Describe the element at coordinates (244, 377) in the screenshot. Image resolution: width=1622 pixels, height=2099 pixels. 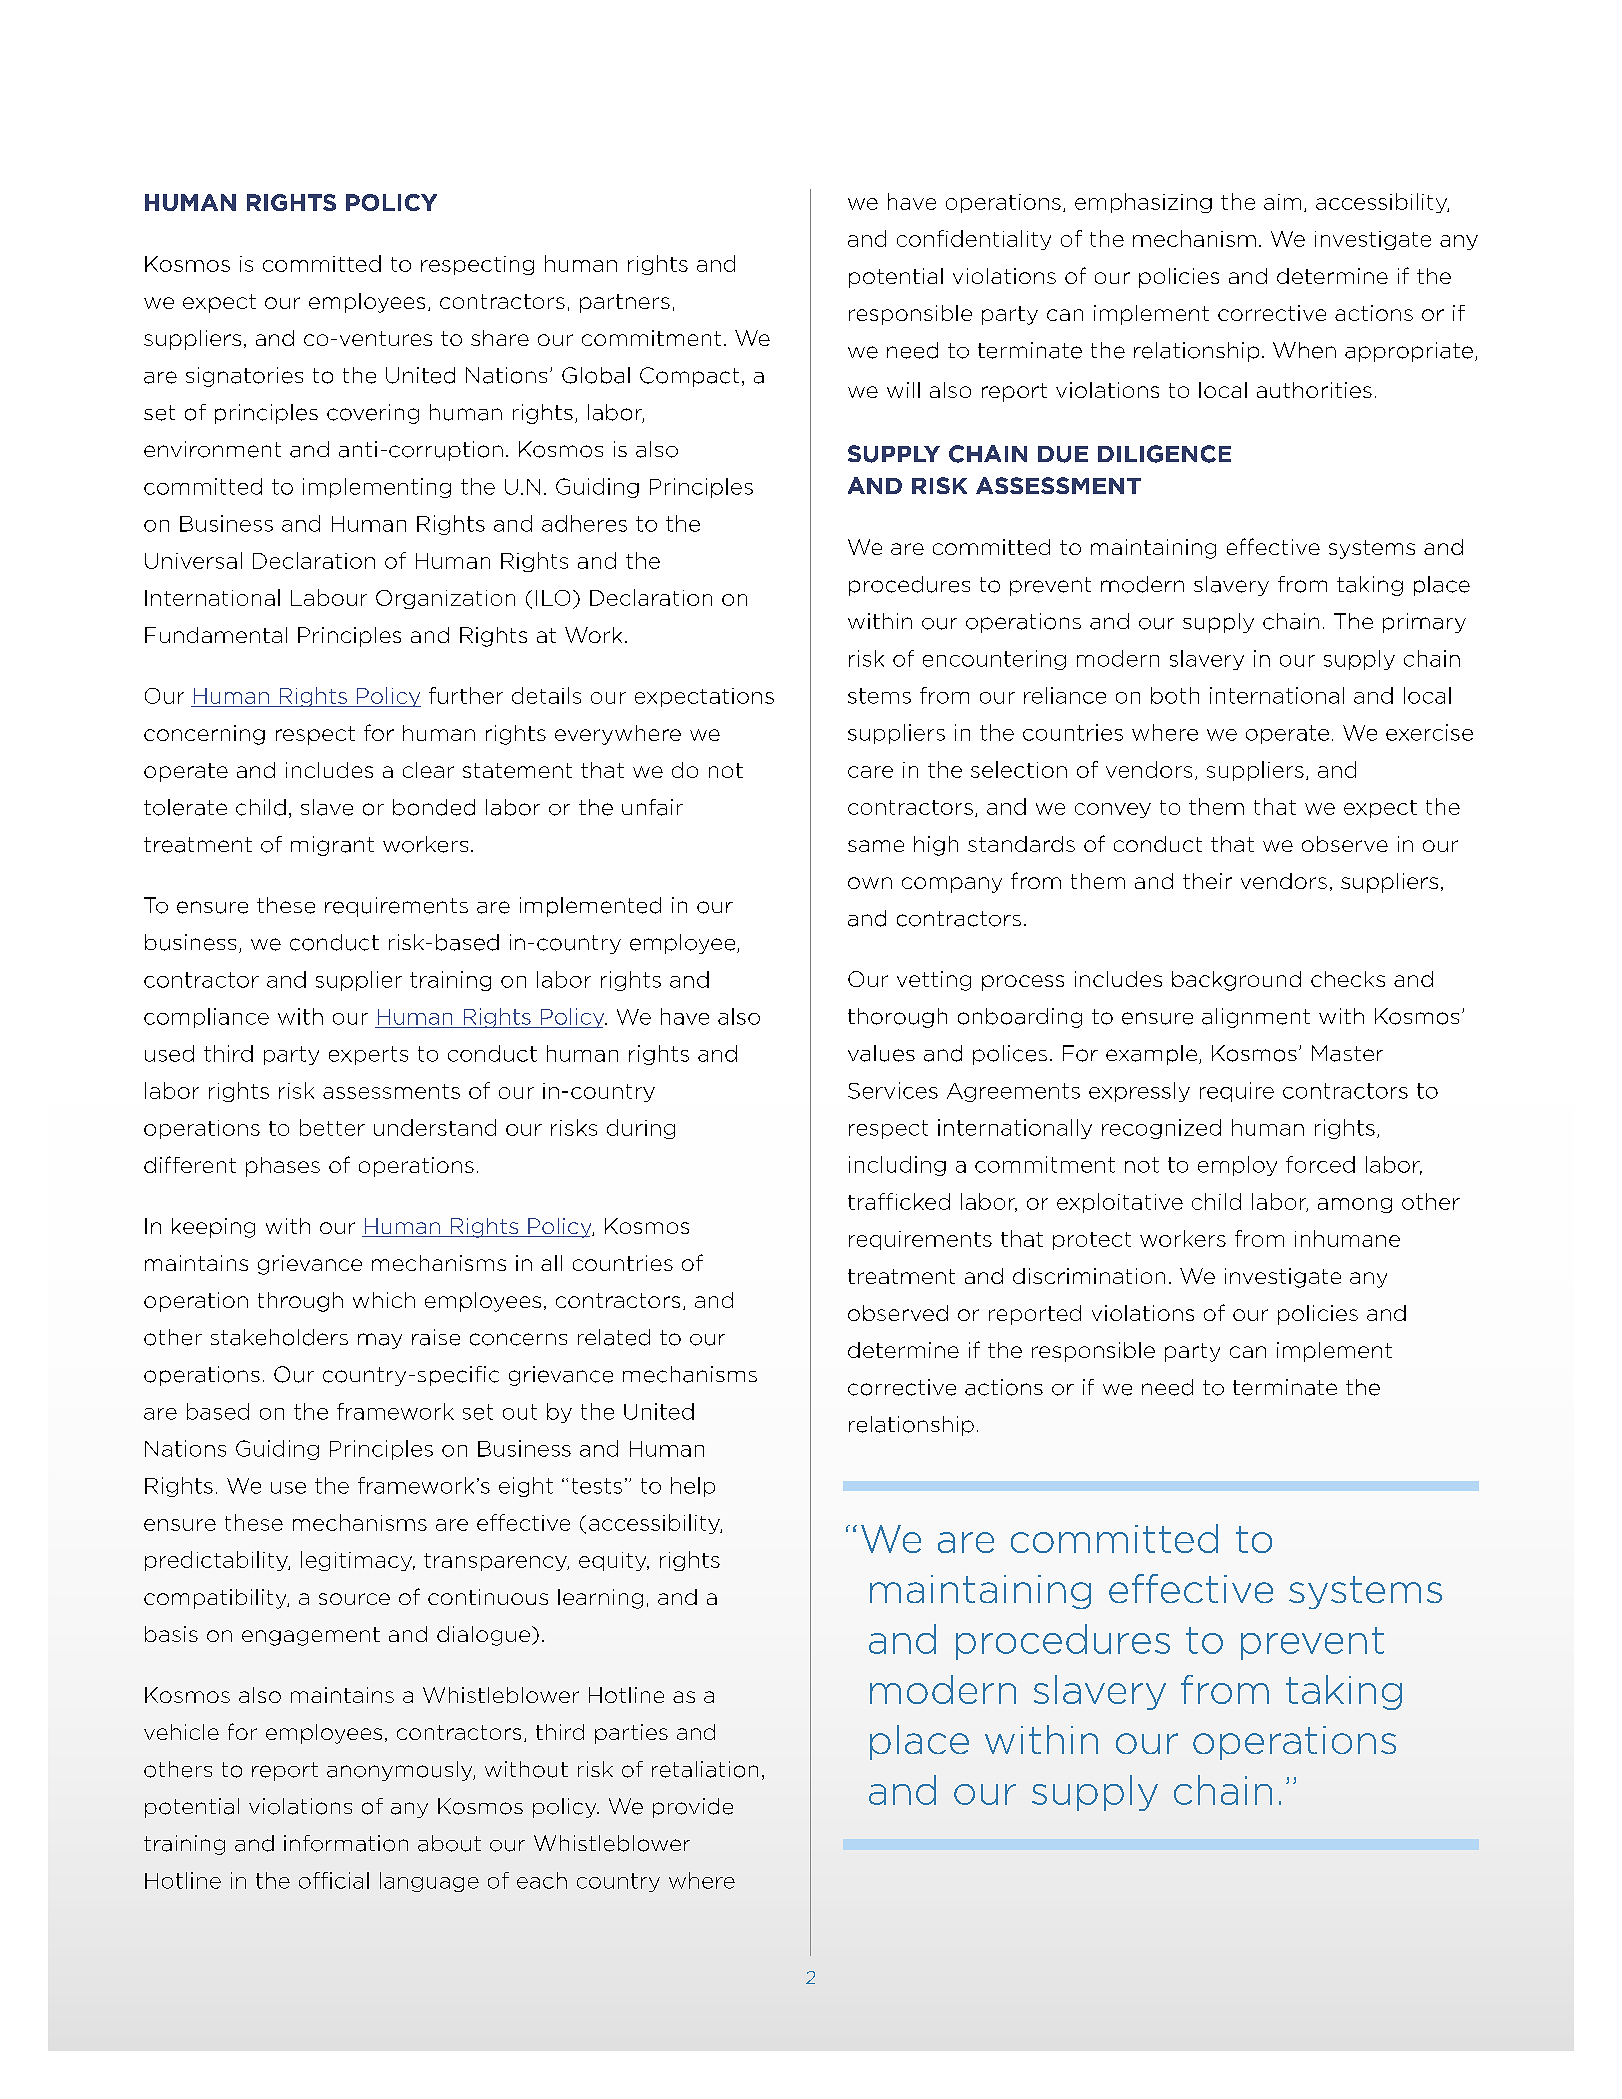
I see `signatories` at that location.
